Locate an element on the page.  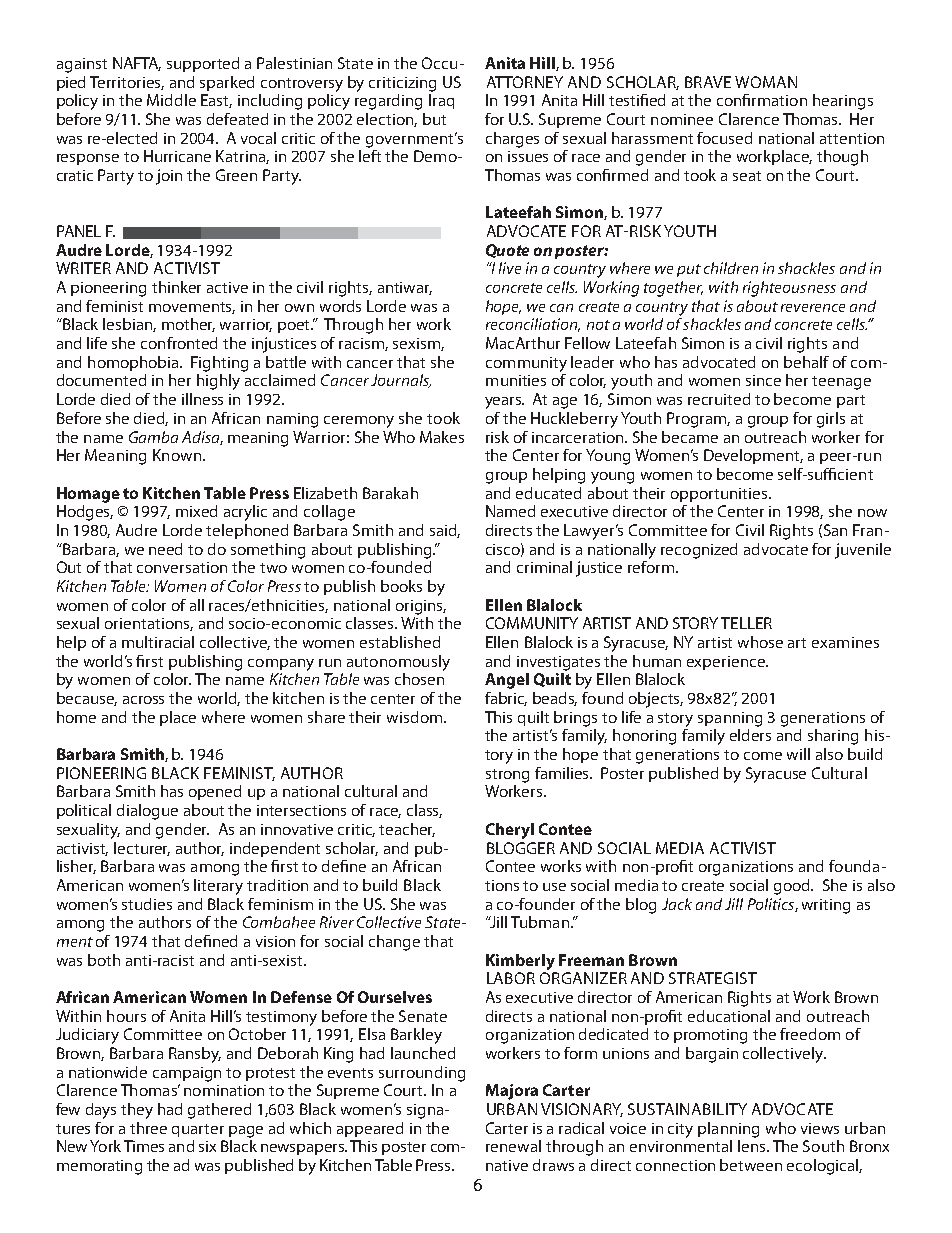
Middle is located at coordinates (171, 100).
